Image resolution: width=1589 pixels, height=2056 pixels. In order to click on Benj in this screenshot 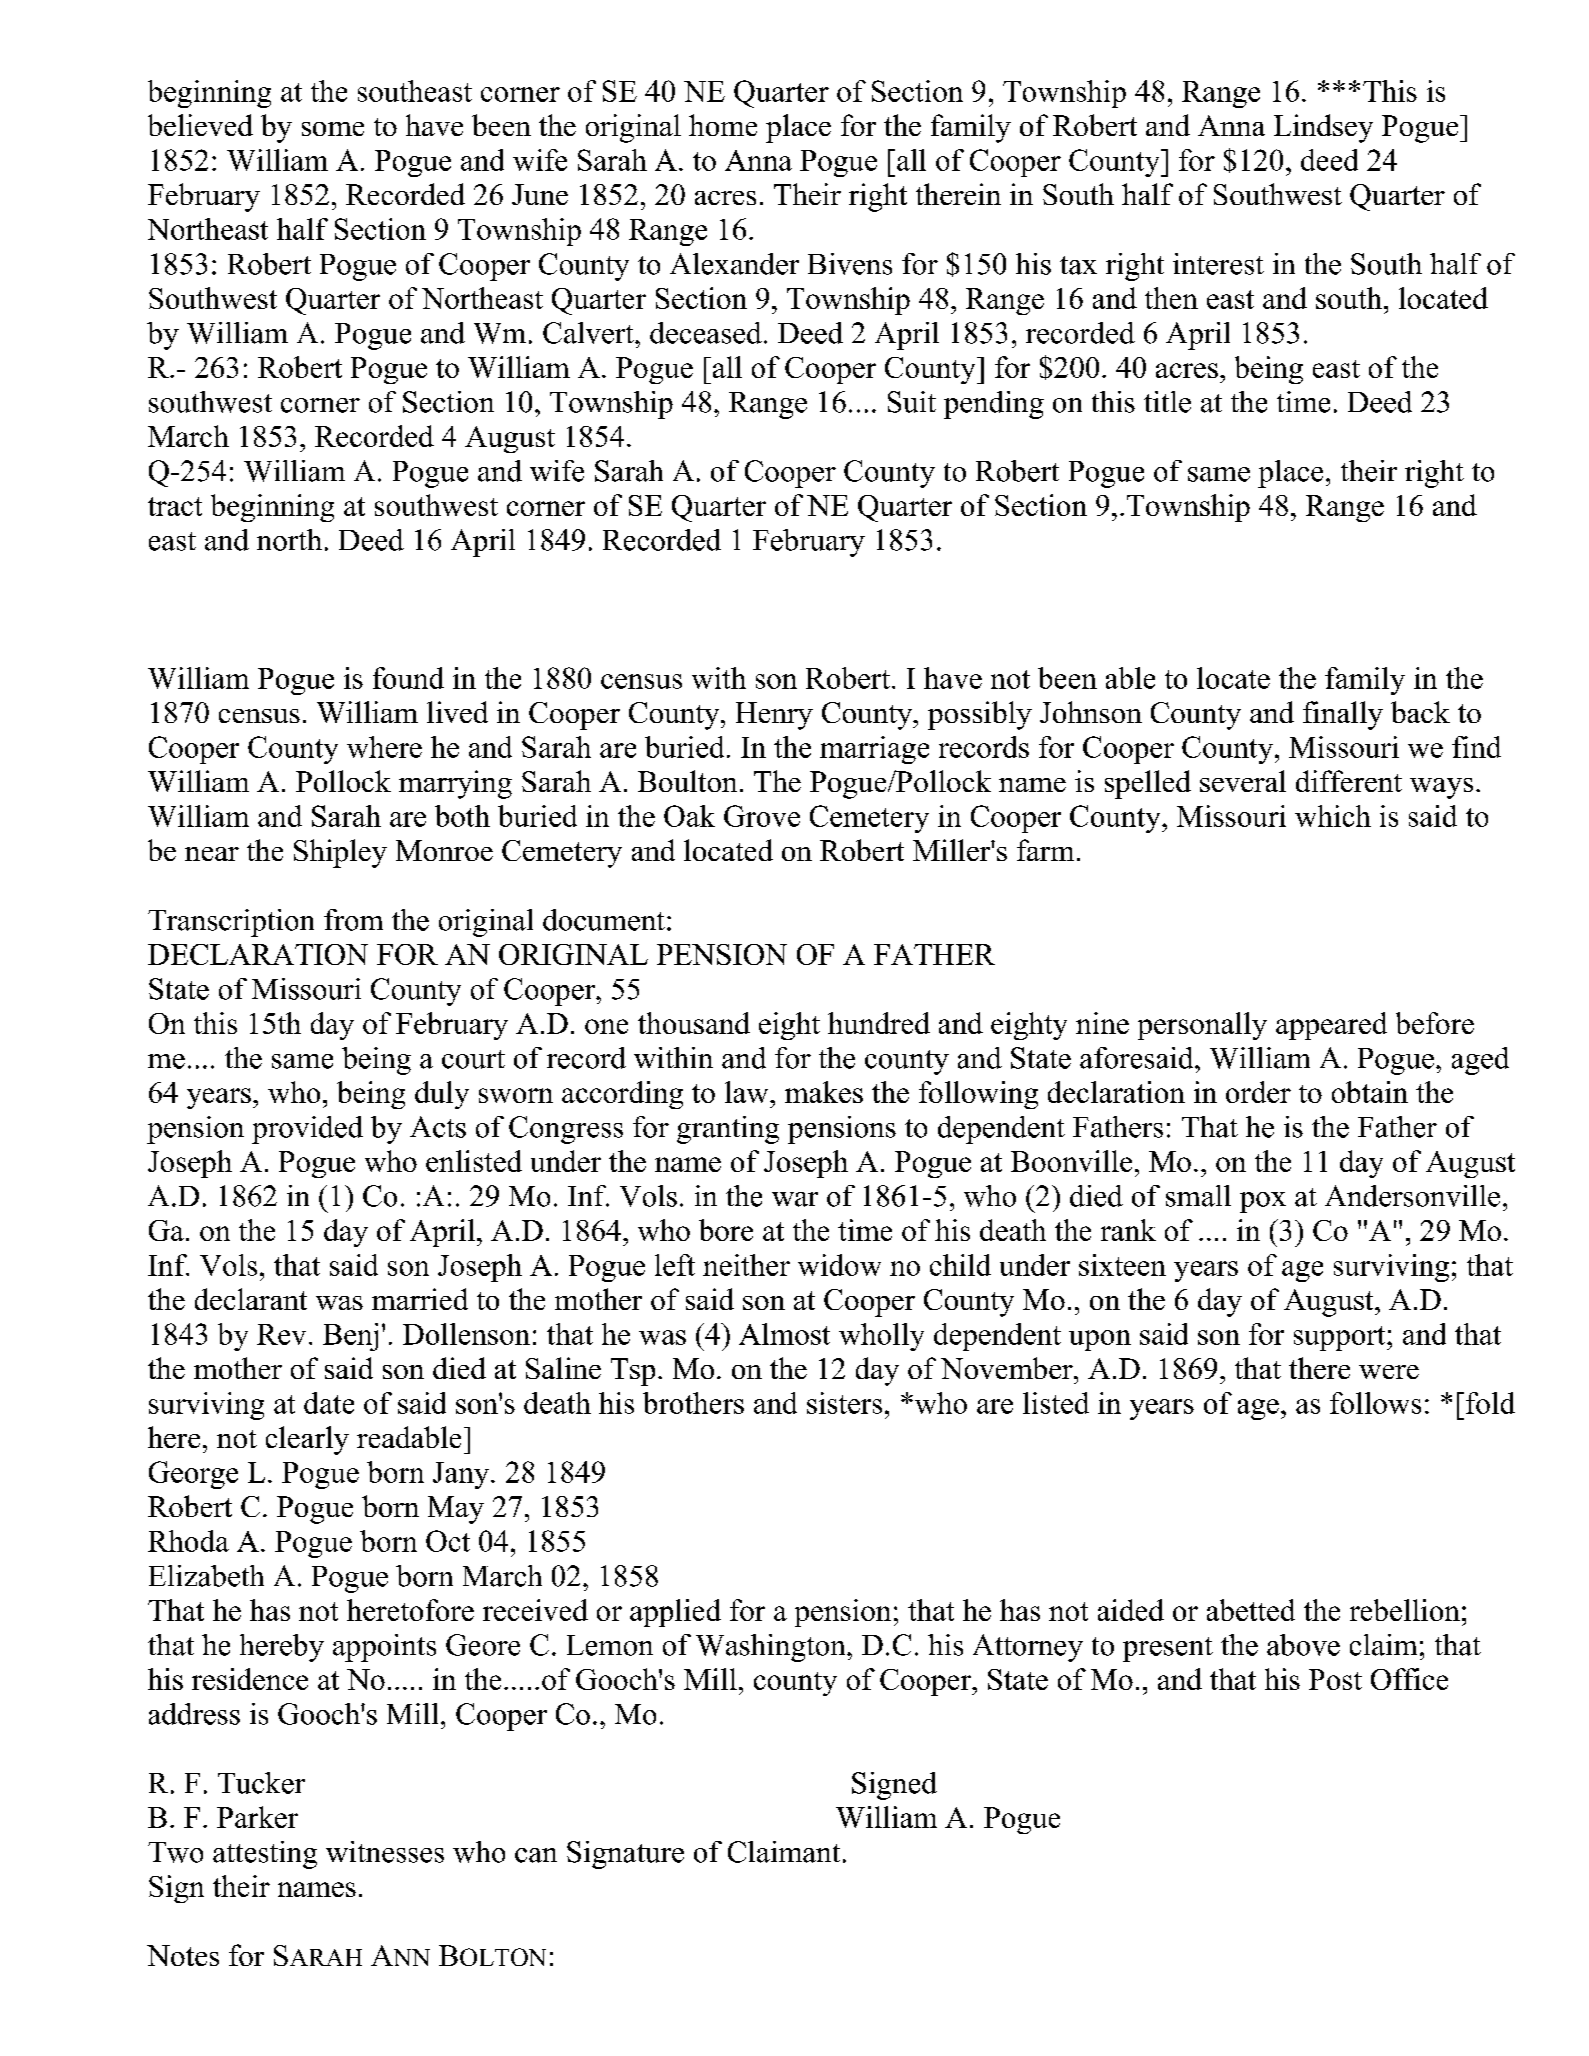, I will do `click(350, 1337)`.
